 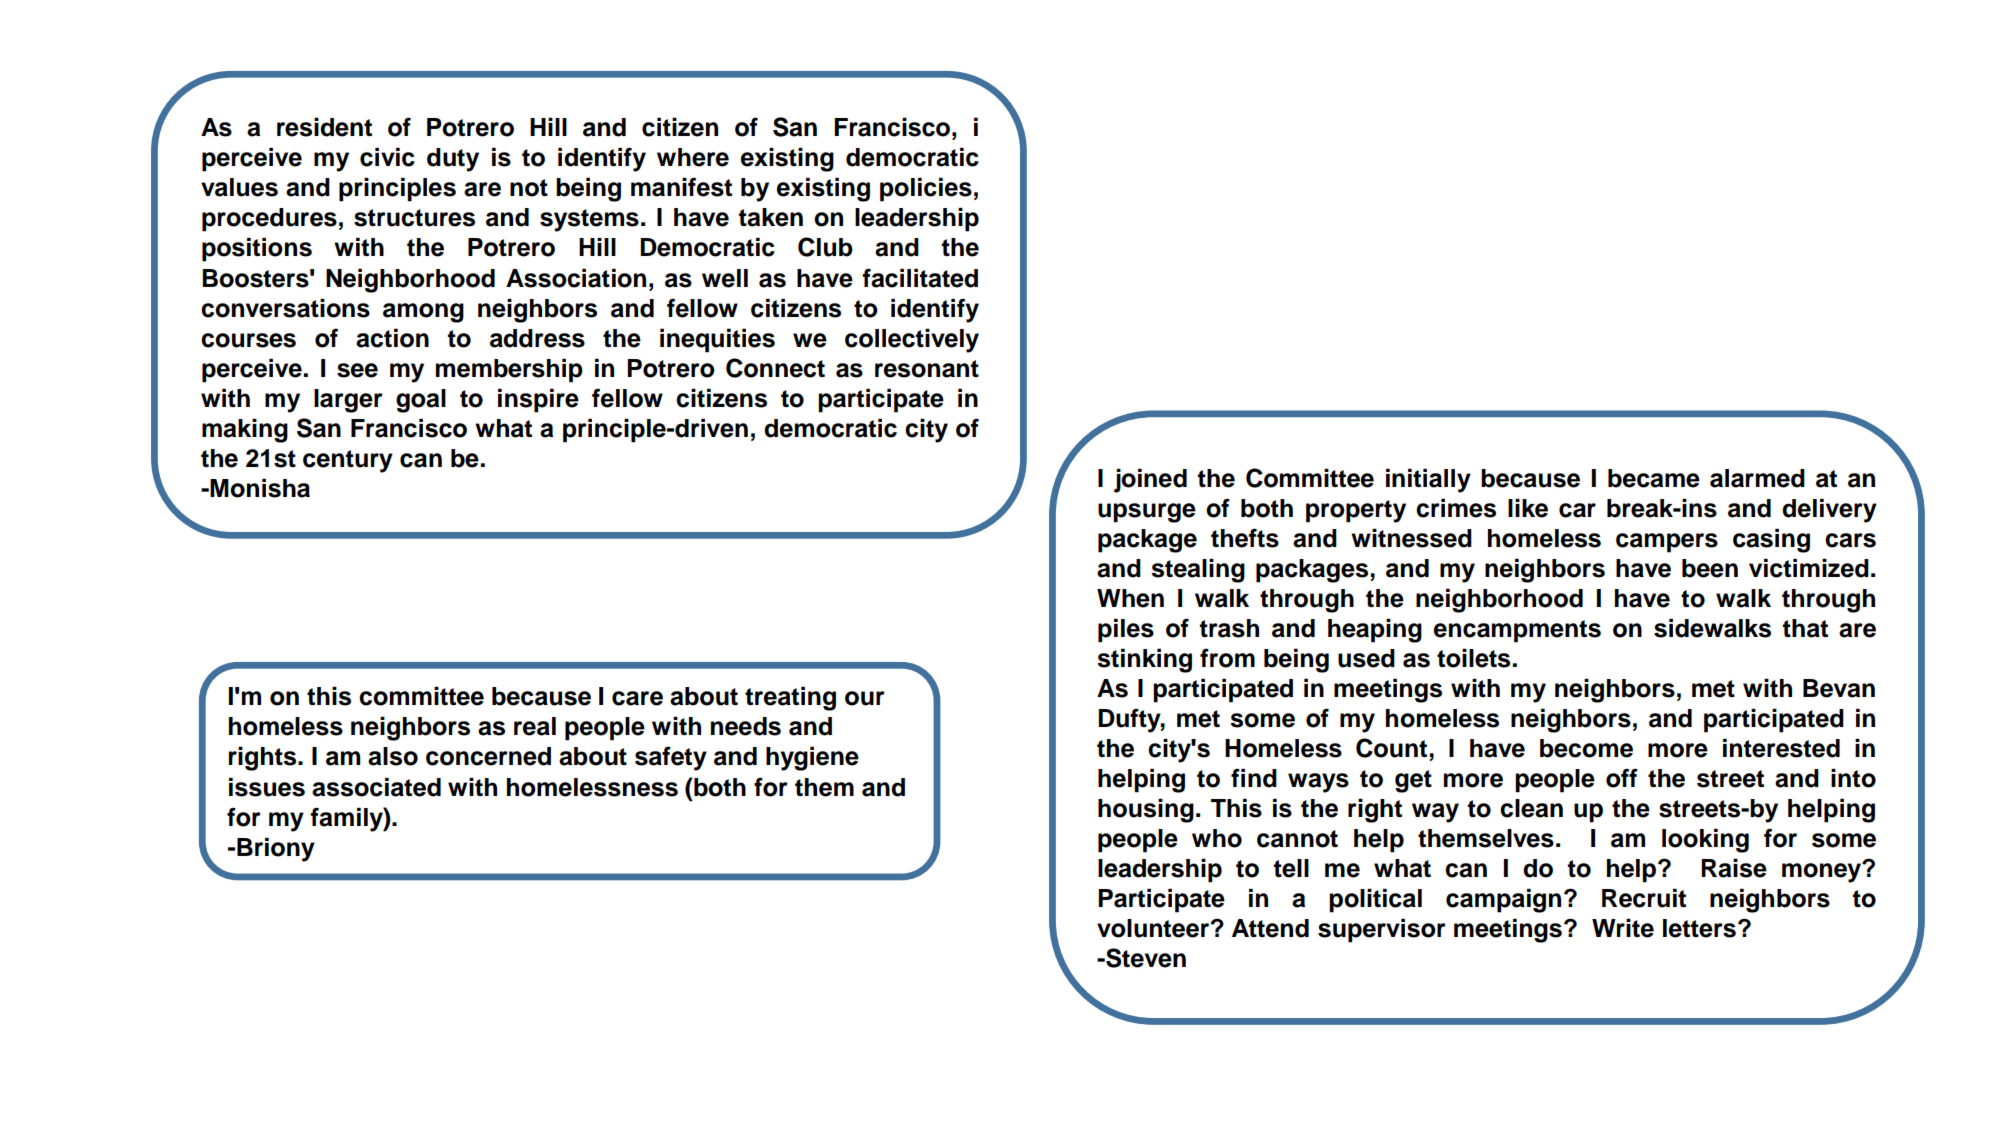 I want to click on real, so click(x=535, y=726).
